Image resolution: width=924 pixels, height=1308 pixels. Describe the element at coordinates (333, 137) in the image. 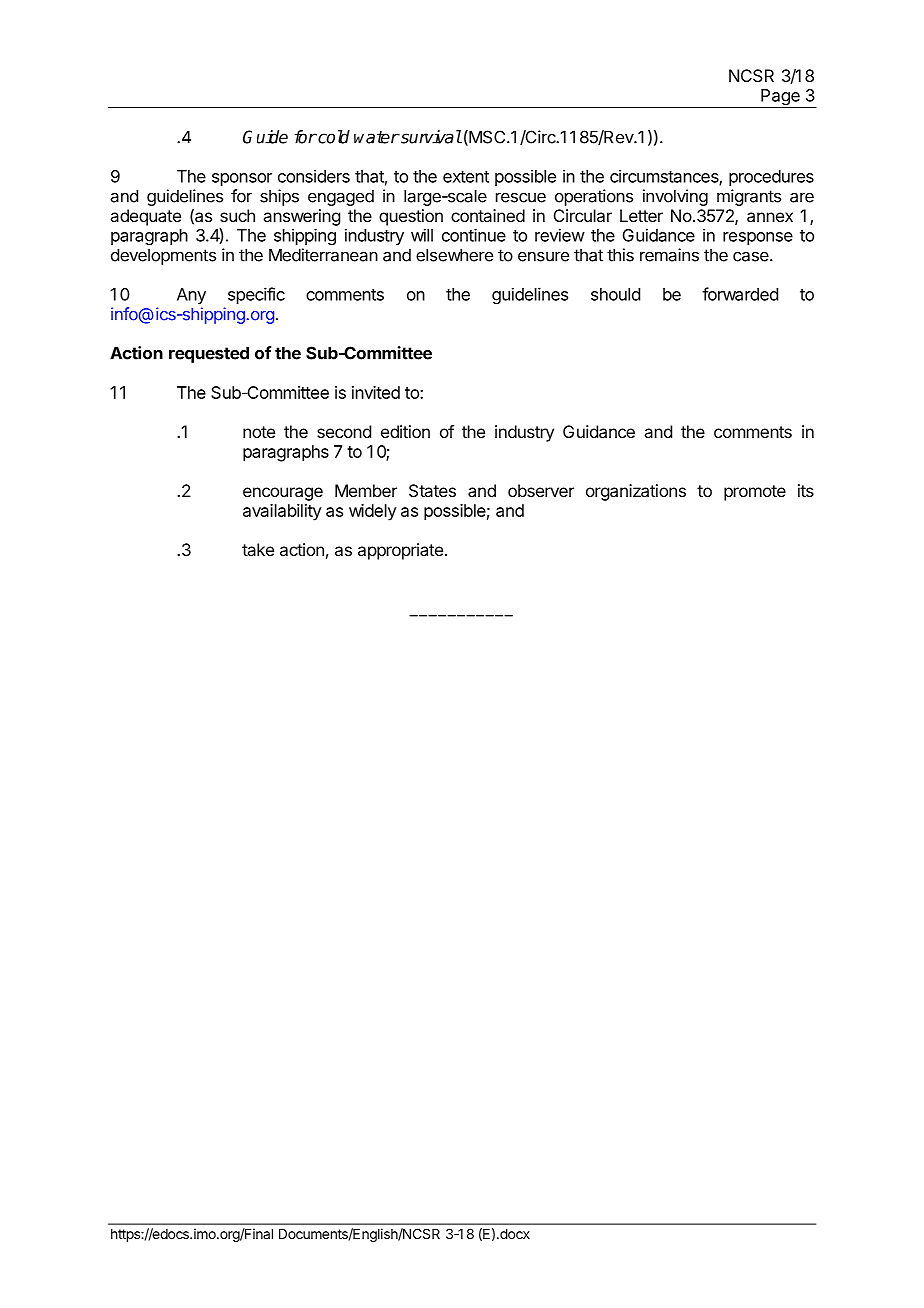

I see `cold` at that location.
